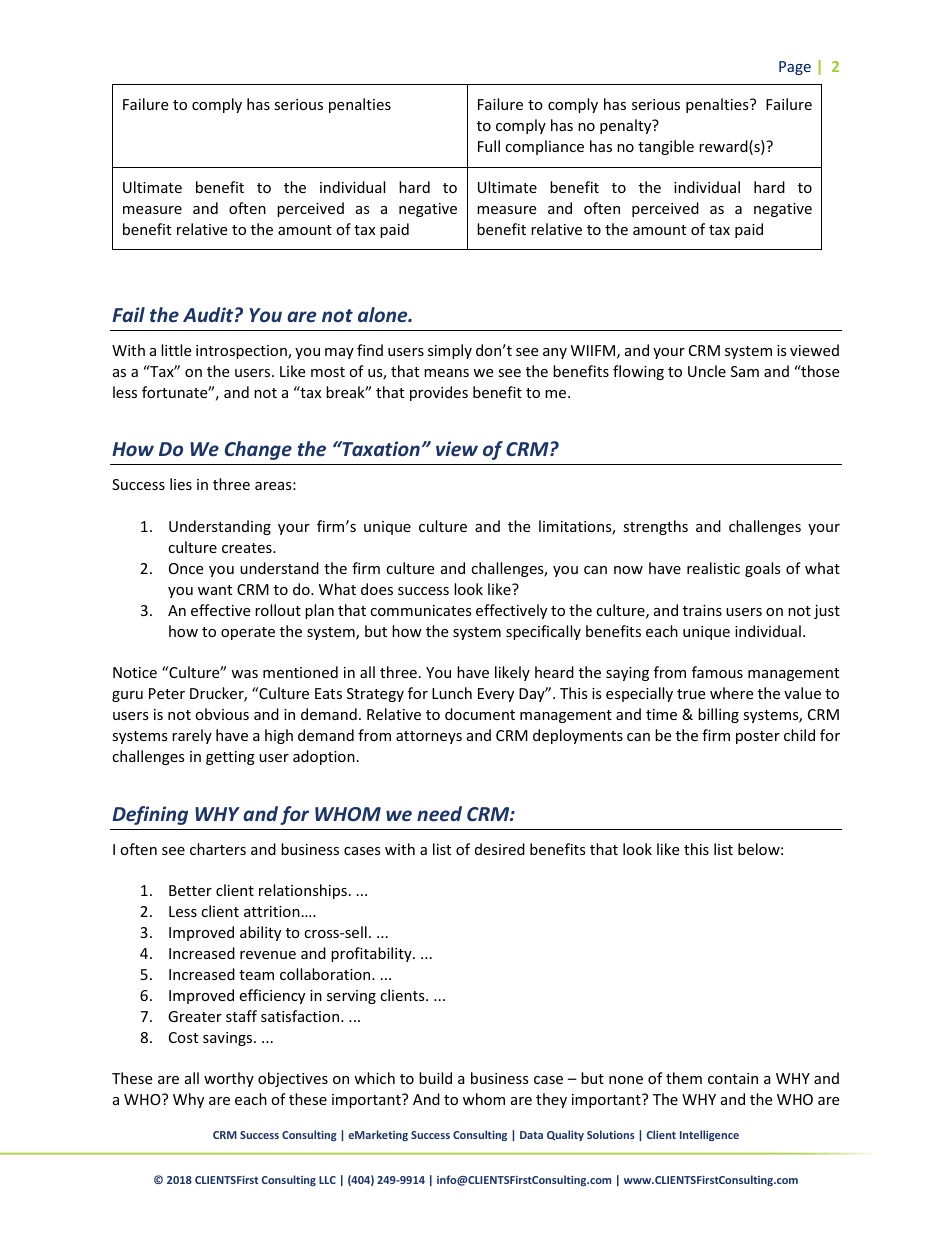 The height and width of the screenshot is (1233, 952). Describe the element at coordinates (489, 146) in the screenshot. I see `Full` at that location.
